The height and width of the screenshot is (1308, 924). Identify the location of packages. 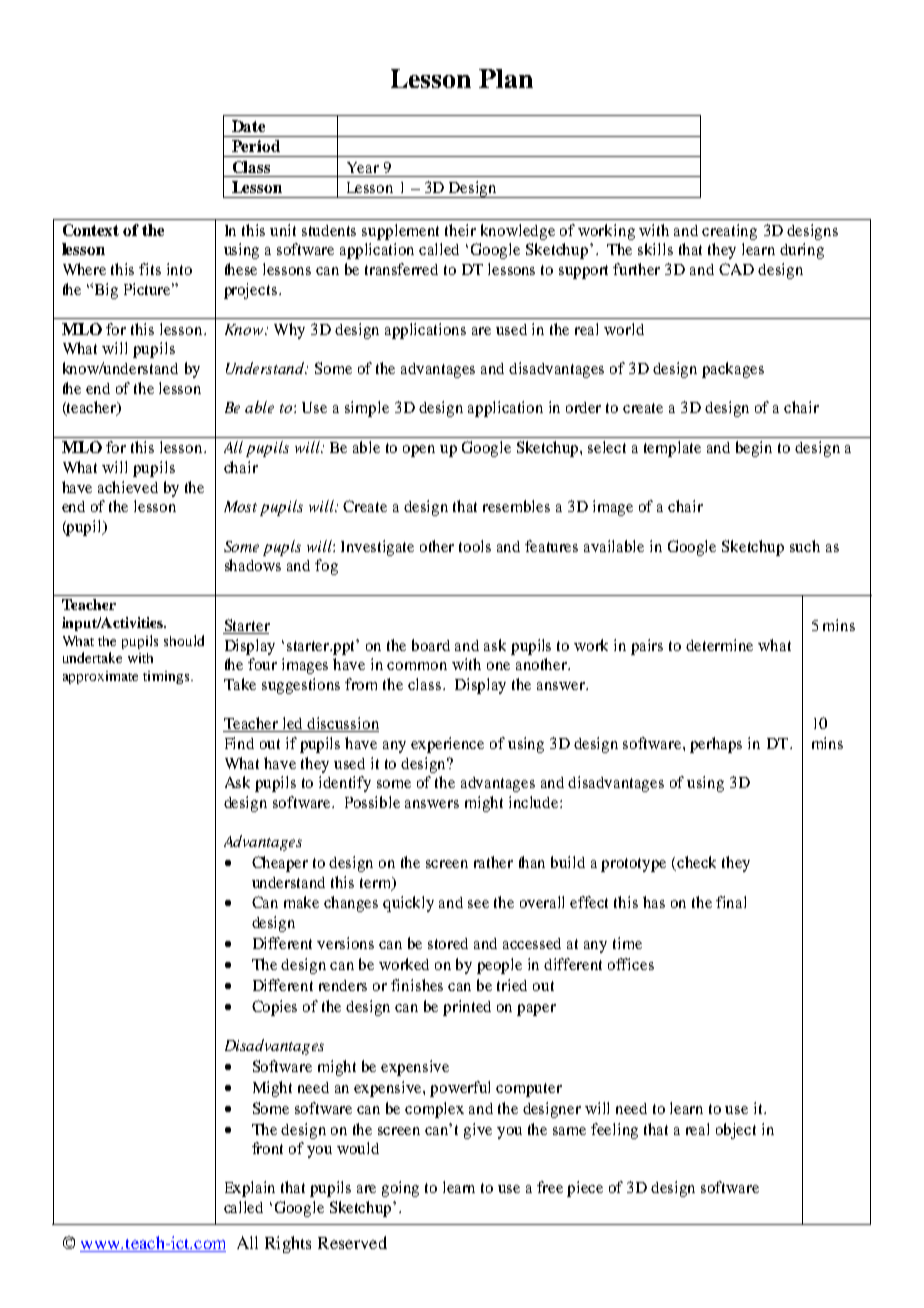
(733, 370).
